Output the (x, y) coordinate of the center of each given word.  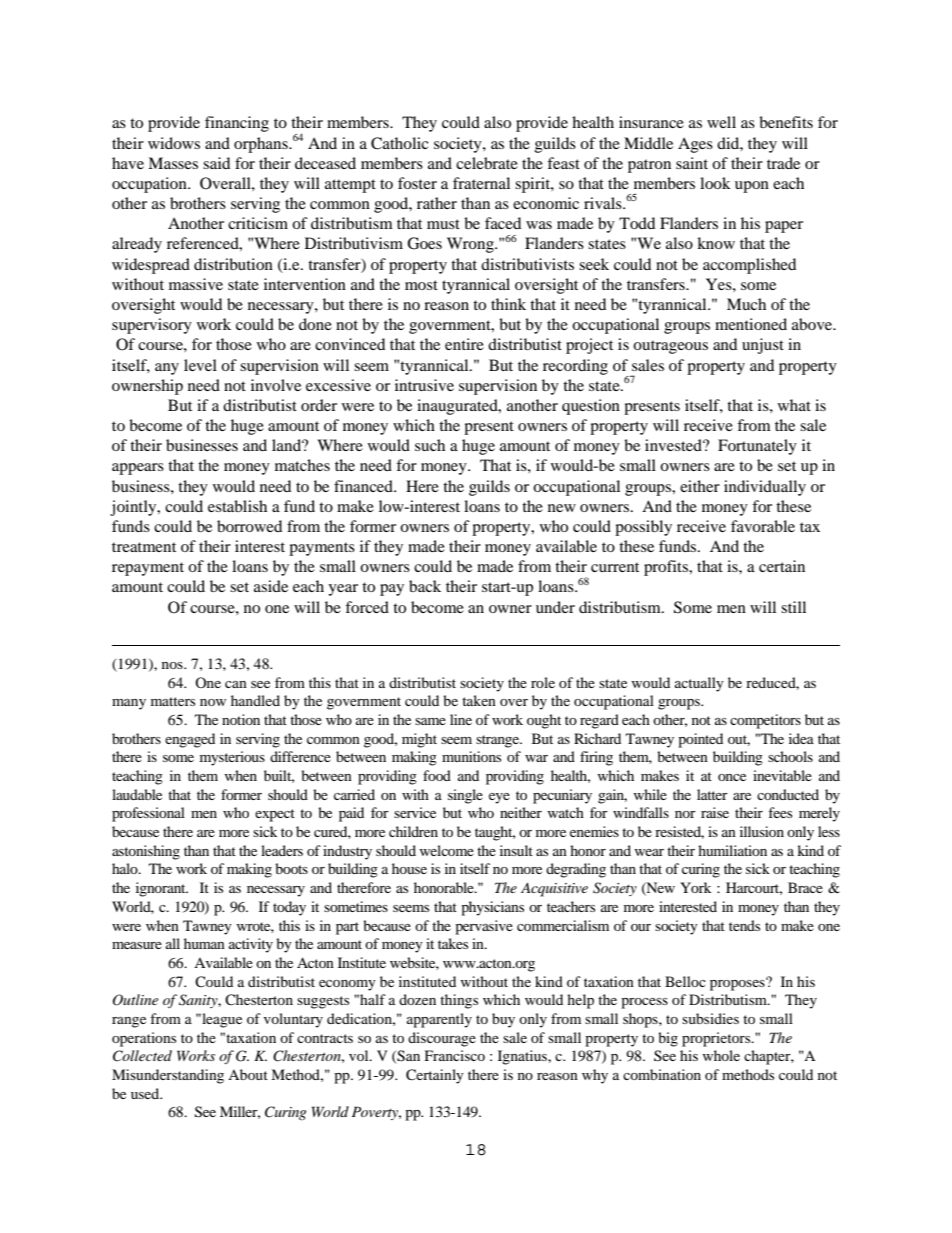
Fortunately (757, 447)
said (216, 163)
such (430, 445)
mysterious (232, 758)
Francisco (455, 1055)
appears (138, 469)
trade (783, 163)
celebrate (487, 163)
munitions (471, 756)
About (248, 1074)
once (732, 777)
